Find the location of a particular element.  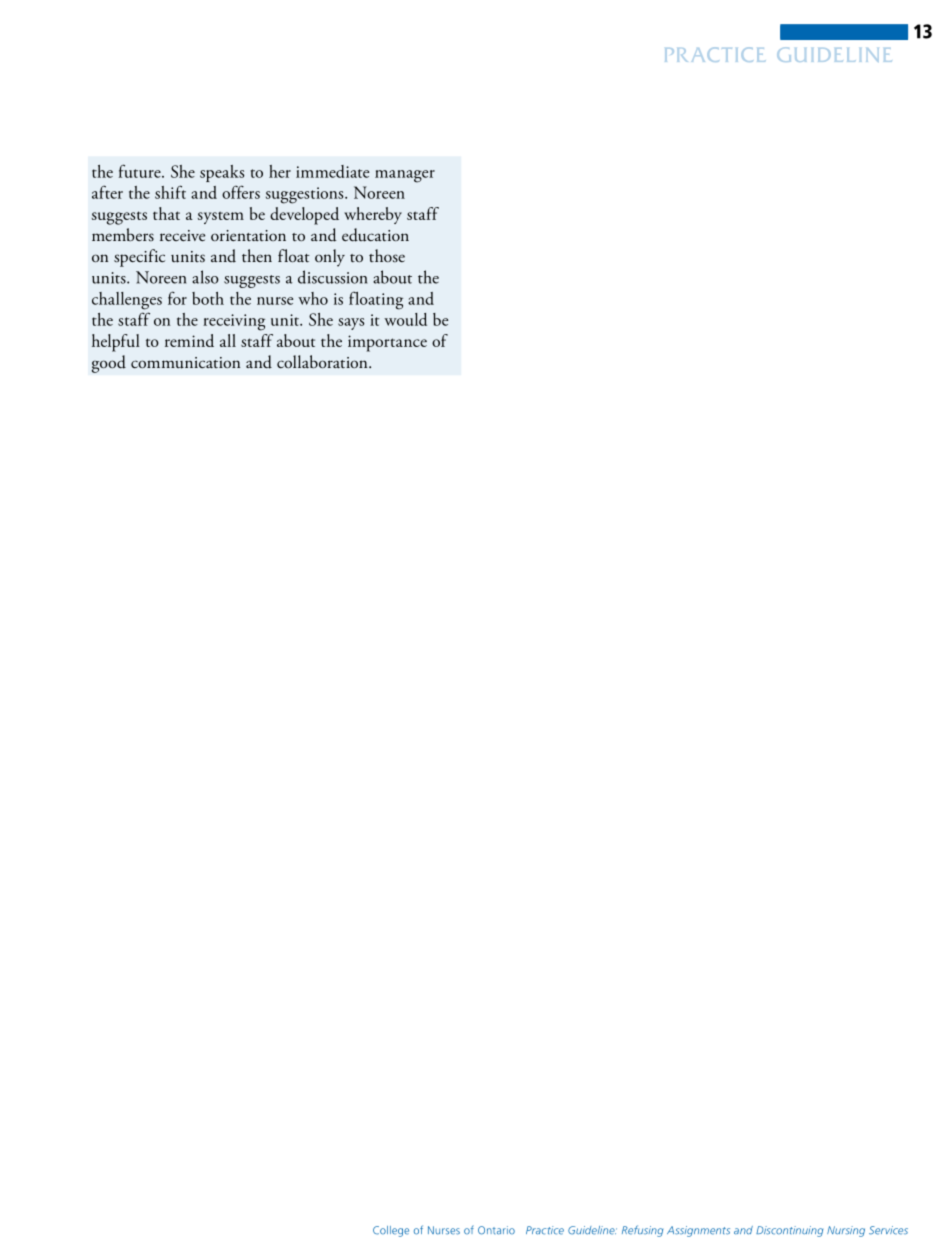

Discontinuing is located at coordinates (789, 1231).
